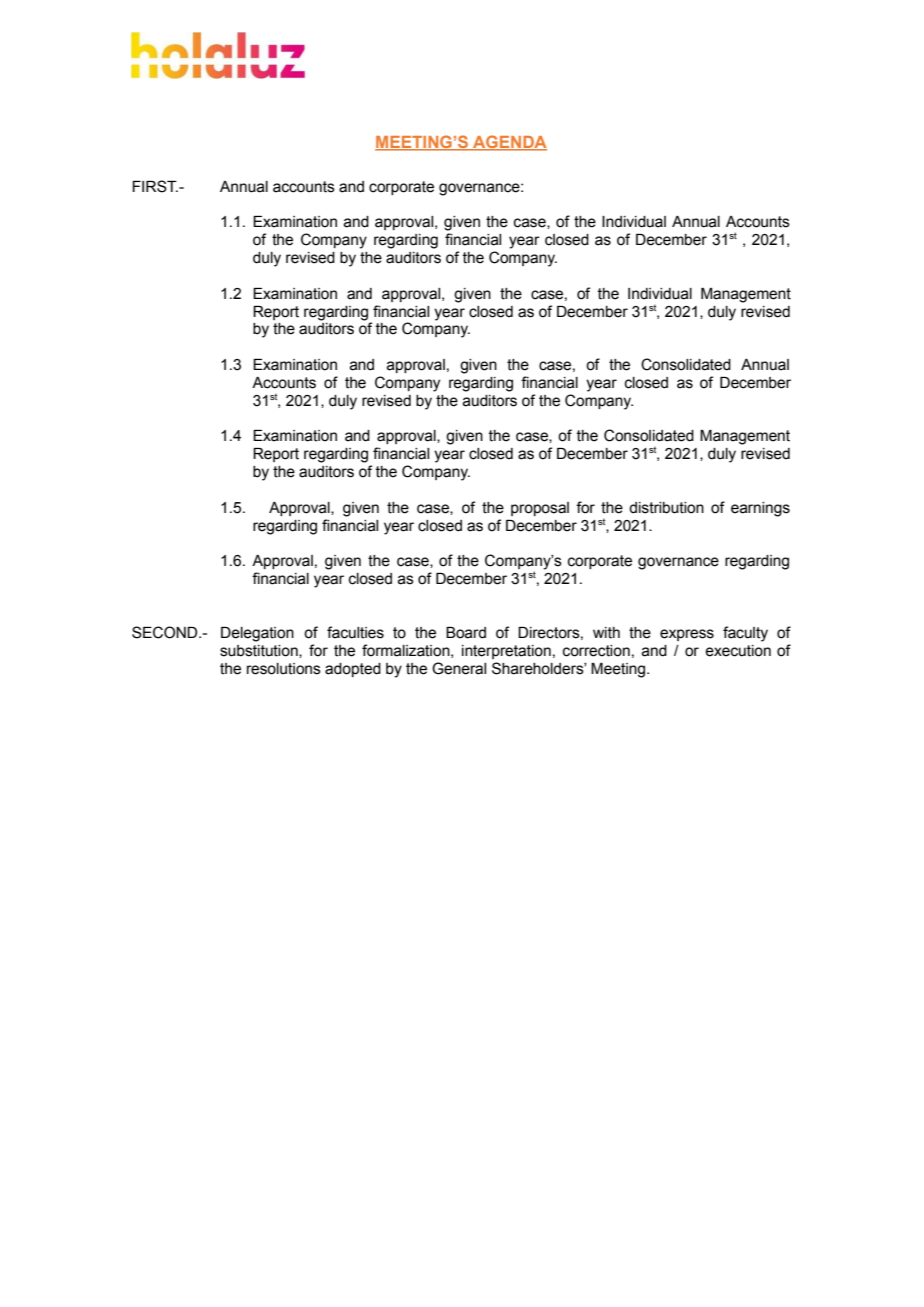 Image resolution: width=924 pixels, height=1307 pixels. What do you see at coordinates (738, 651) in the screenshot?
I see `execution` at bounding box center [738, 651].
